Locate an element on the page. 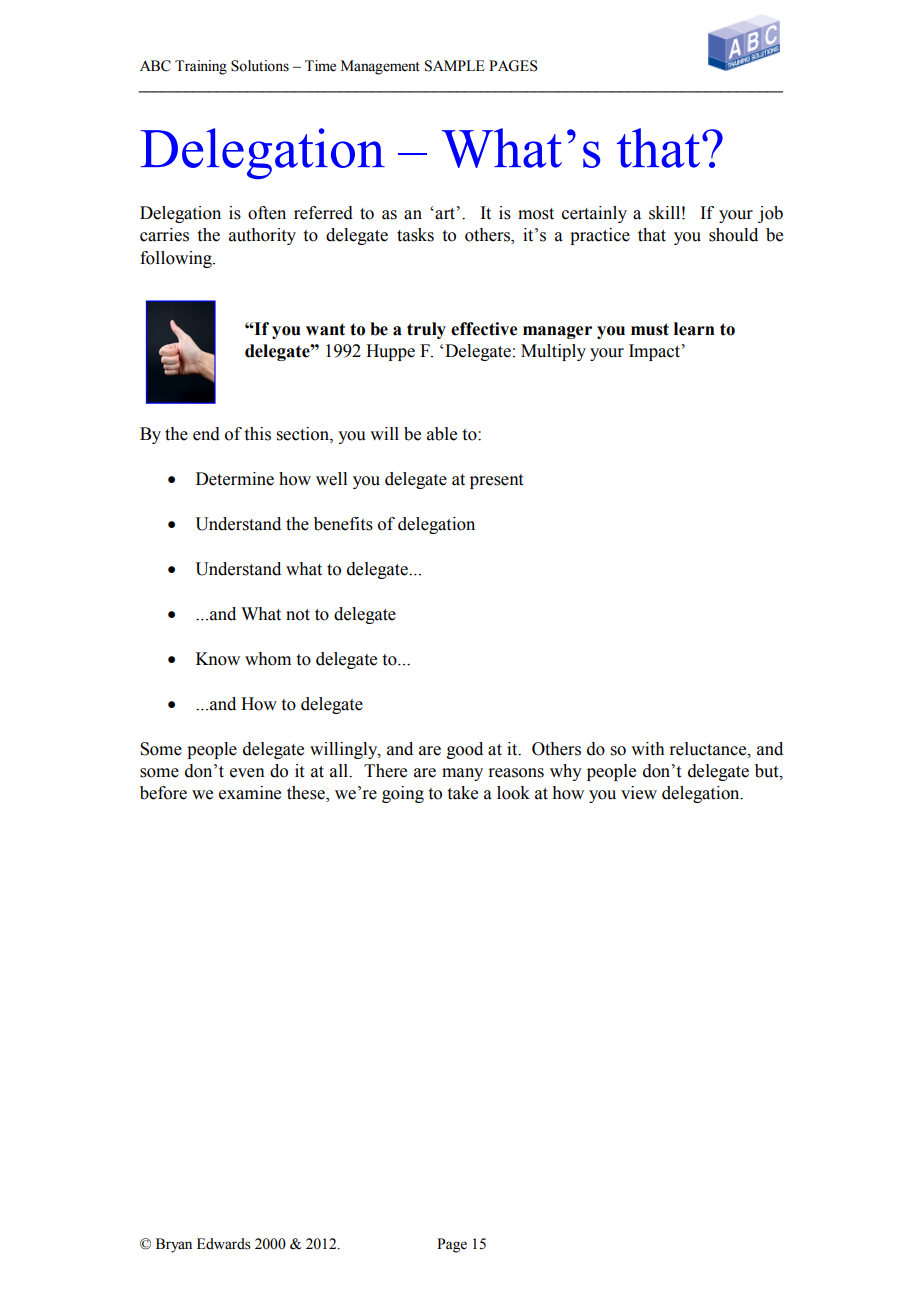  but is located at coordinates (768, 771).
